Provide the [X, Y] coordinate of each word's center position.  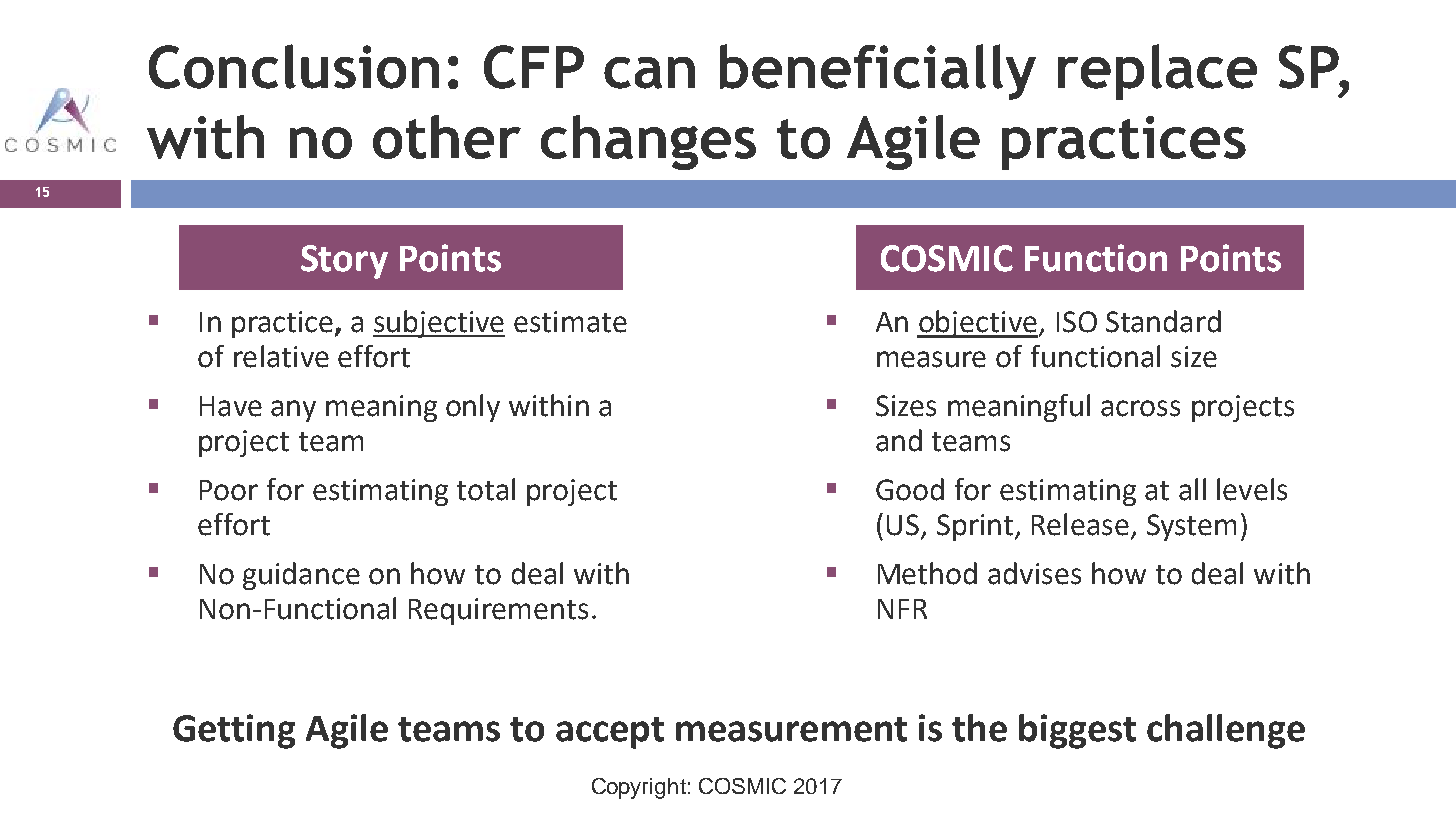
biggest [1077, 731]
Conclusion [294, 66]
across [1140, 408]
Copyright [639, 788]
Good [910, 489]
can [649, 73]
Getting [234, 731]
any [293, 411]
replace [1157, 72]
